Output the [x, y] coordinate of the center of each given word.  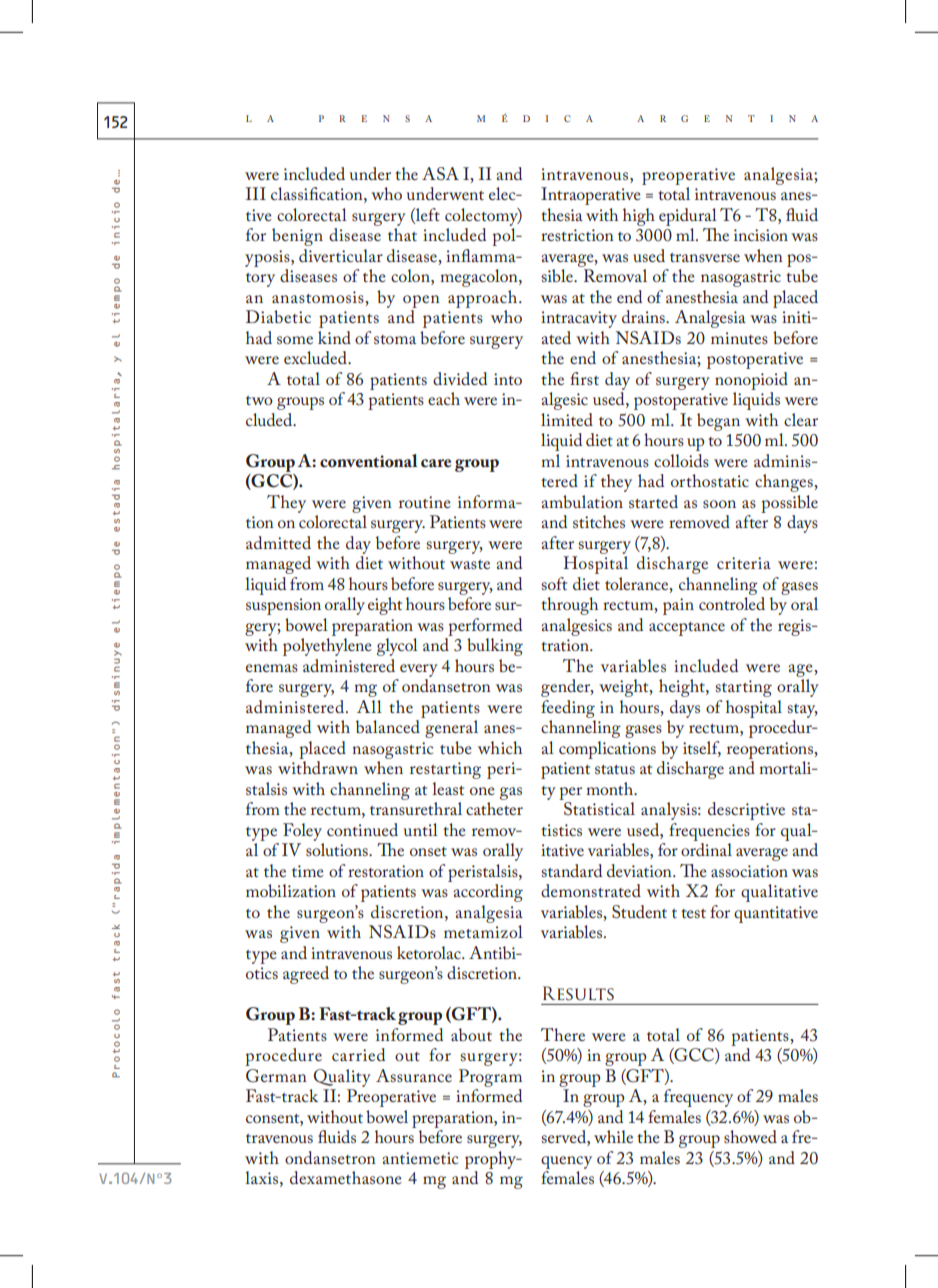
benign [297, 237]
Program [490, 1078]
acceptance [687, 629]
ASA [440, 174]
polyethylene [327, 647]
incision [761, 235]
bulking [495, 647]
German [276, 1076]
